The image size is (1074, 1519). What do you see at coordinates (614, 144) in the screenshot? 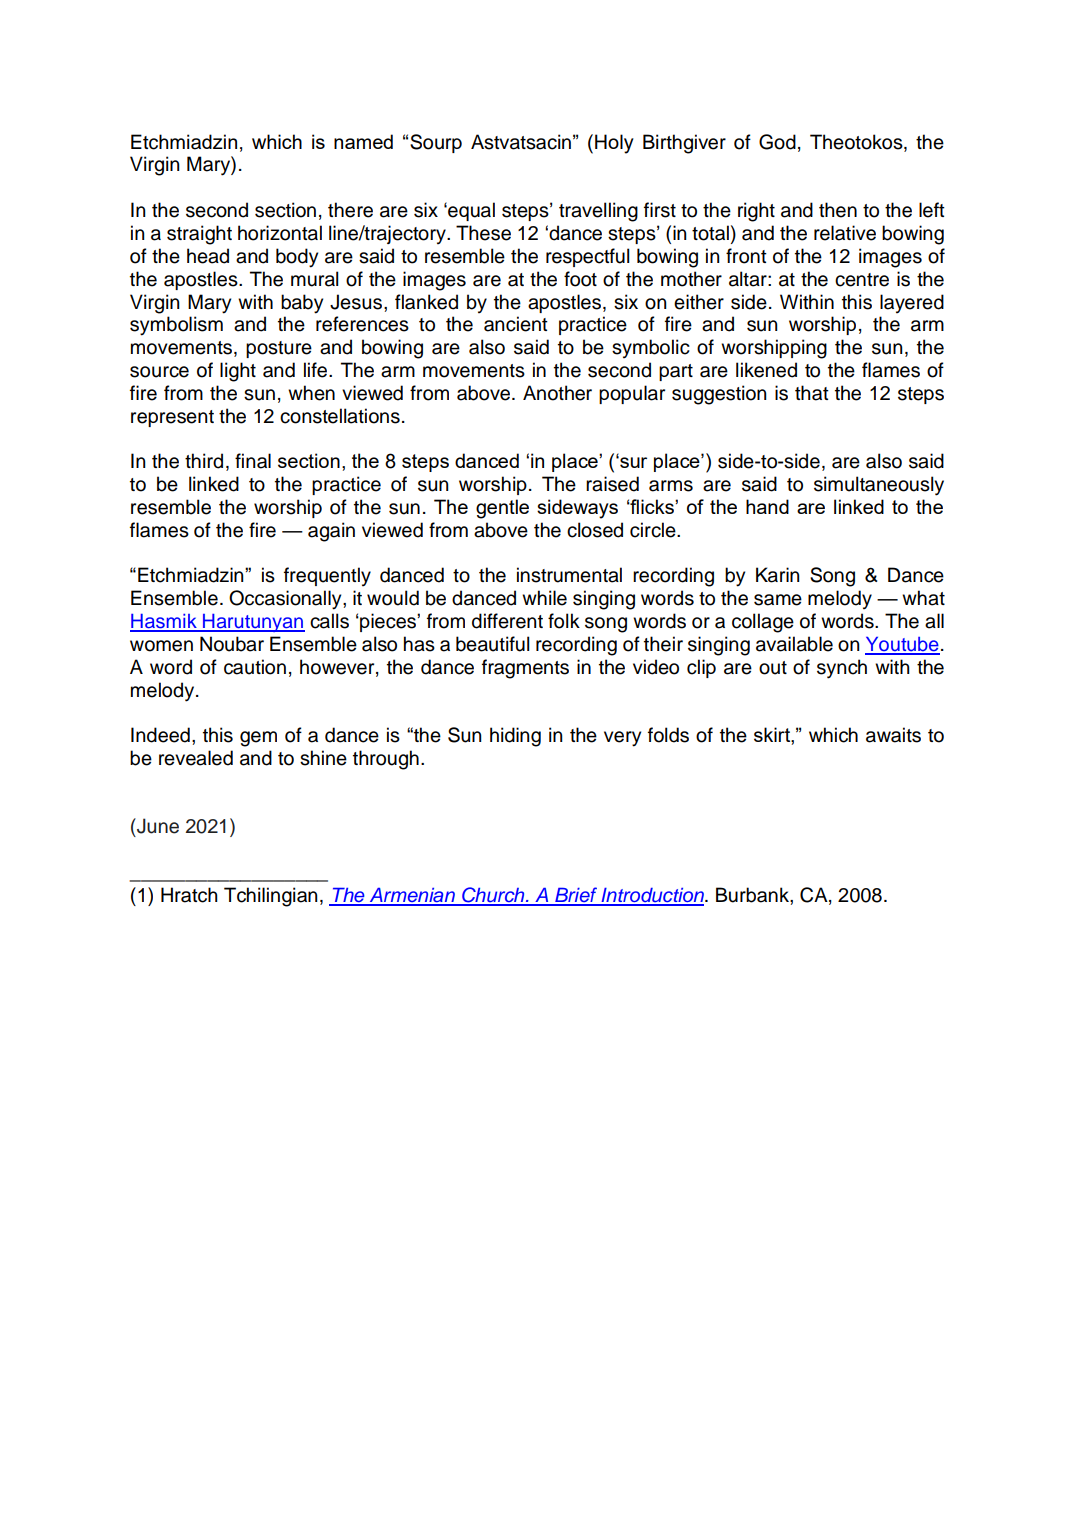
I see `Holy` at bounding box center [614, 144].
